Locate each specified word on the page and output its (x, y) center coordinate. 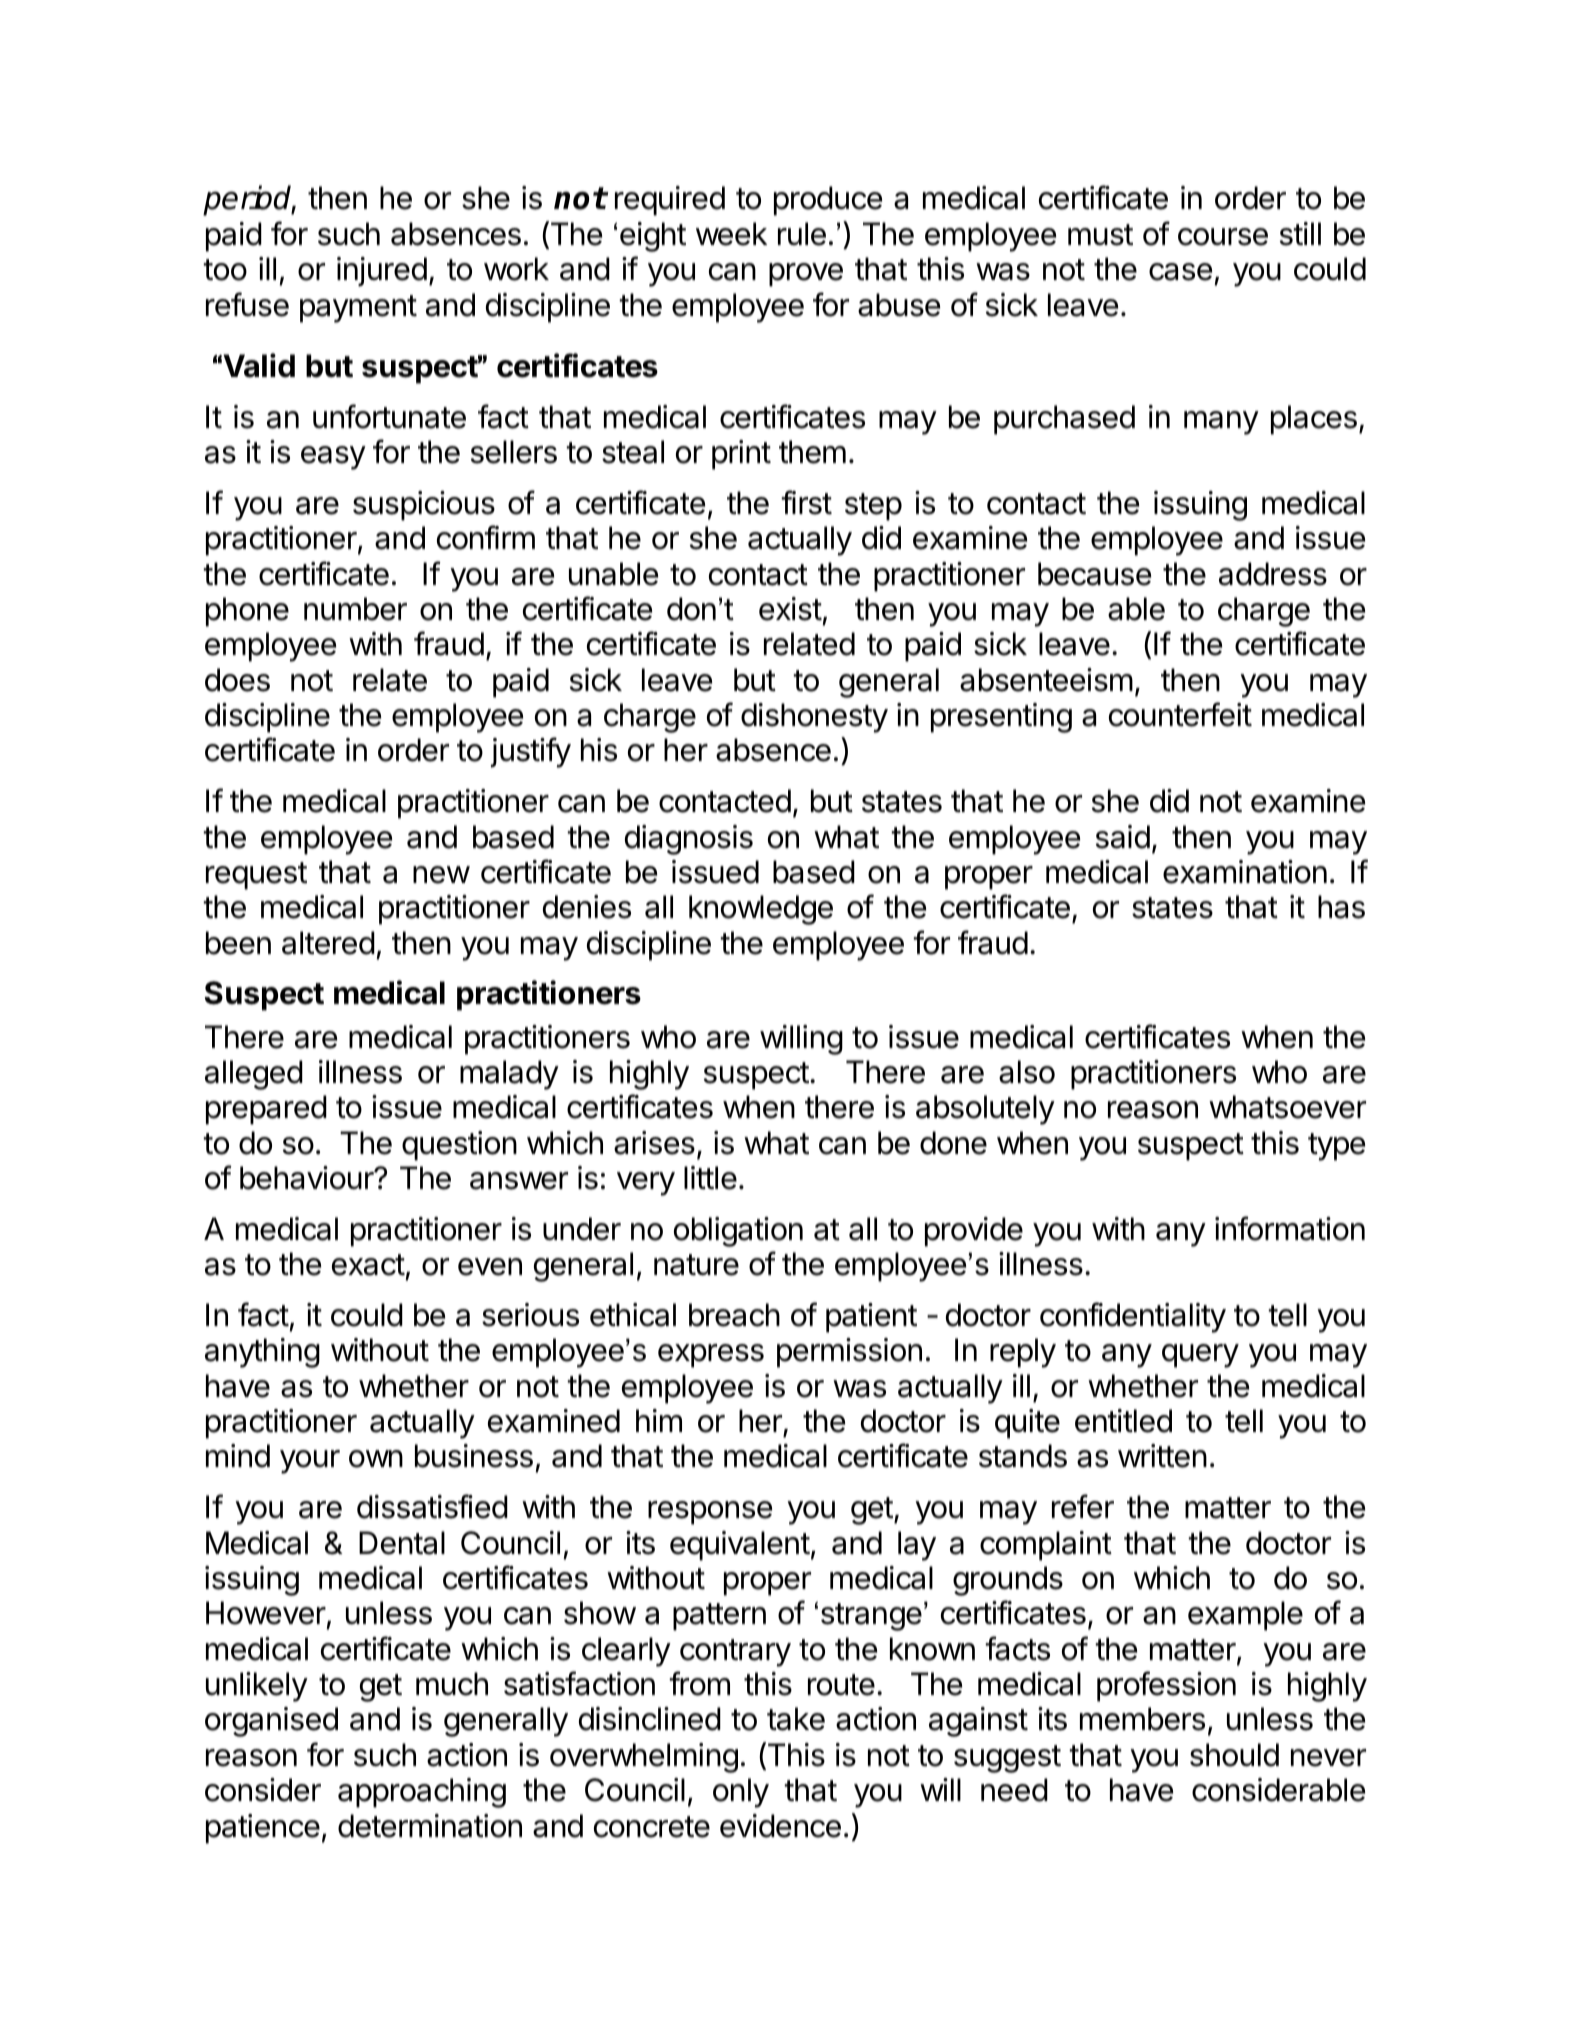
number (355, 609)
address (1273, 574)
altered (328, 943)
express (711, 1356)
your (310, 1462)
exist (790, 609)
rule (802, 234)
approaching (422, 1793)
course (1223, 237)
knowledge (761, 910)
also (1027, 1072)
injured (382, 272)
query (1200, 1356)
